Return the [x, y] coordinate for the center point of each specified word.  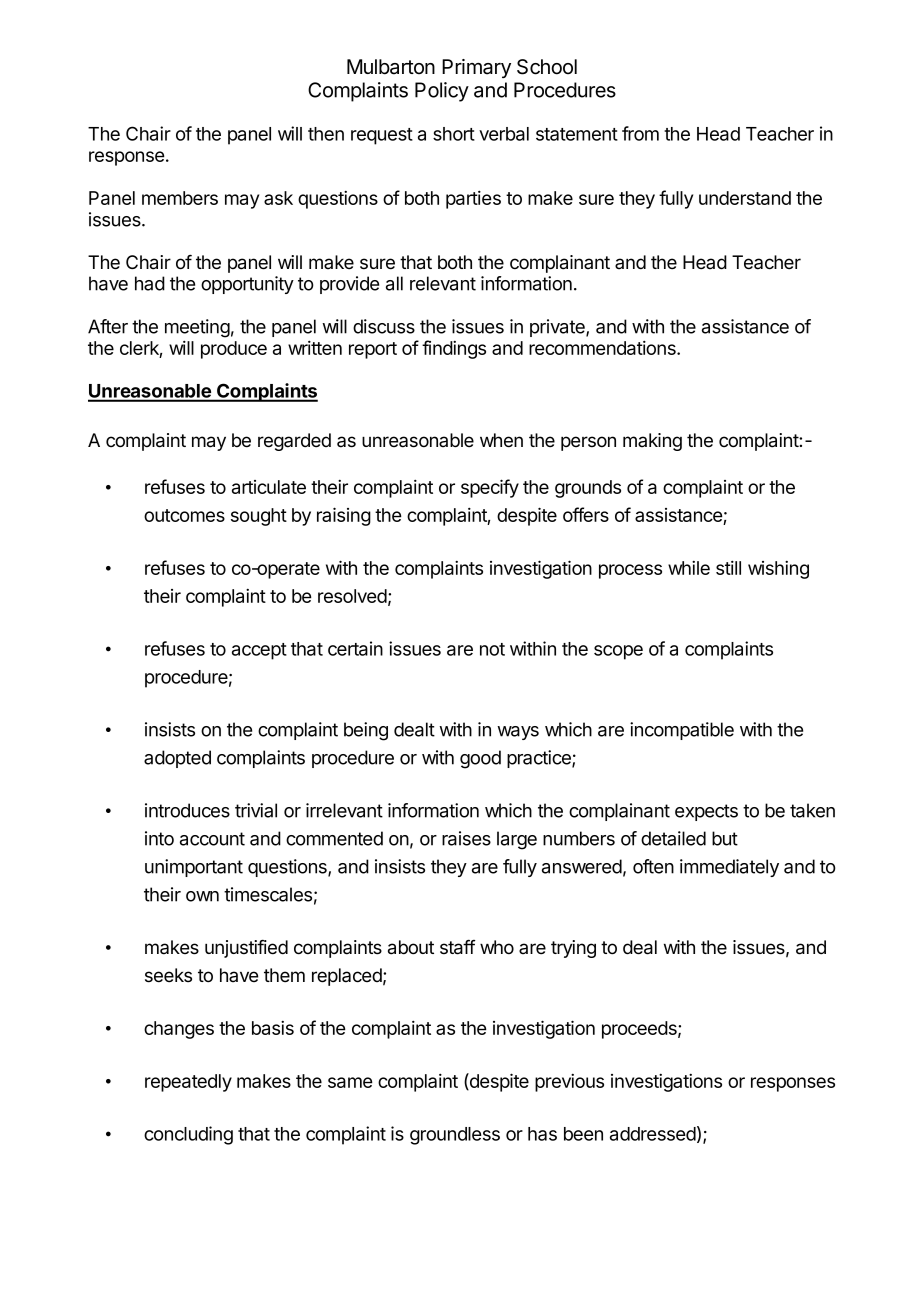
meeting [197, 328]
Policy [442, 92]
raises [466, 838]
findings [454, 349]
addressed [653, 1134]
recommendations [603, 347]
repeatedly [188, 1083]
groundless [455, 1136]
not [492, 649]
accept [259, 651]
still [728, 567]
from [640, 133]
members [180, 198]
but [725, 838]
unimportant [194, 868]
